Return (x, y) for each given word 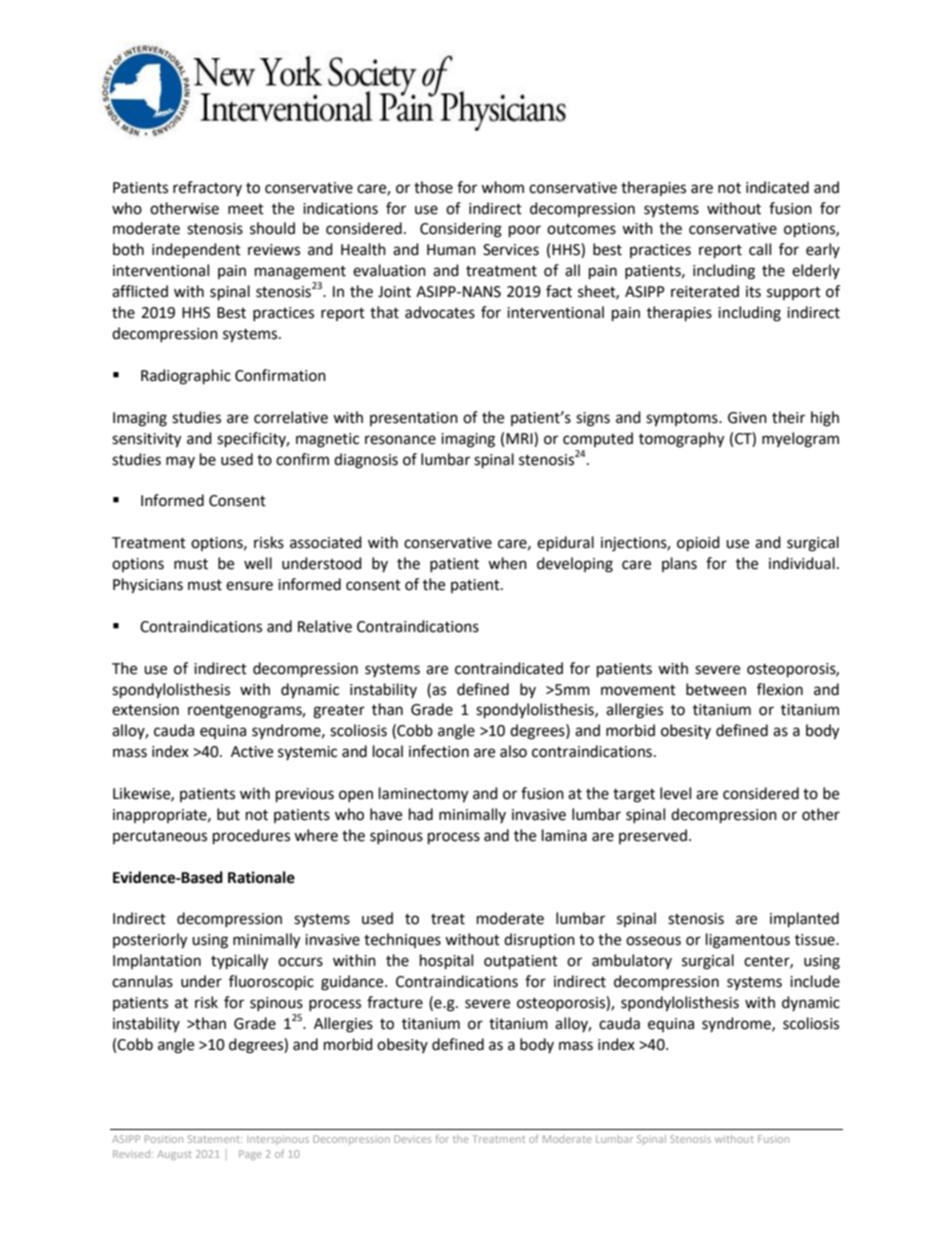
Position (164, 1139)
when (507, 563)
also (513, 751)
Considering (461, 230)
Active (252, 752)
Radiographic (186, 377)
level (675, 793)
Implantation (157, 961)
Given (747, 418)
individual (802, 563)
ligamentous (748, 941)
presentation (414, 419)
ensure (249, 586)
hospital (446, 962)
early (823, 250)
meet (246, 209)
